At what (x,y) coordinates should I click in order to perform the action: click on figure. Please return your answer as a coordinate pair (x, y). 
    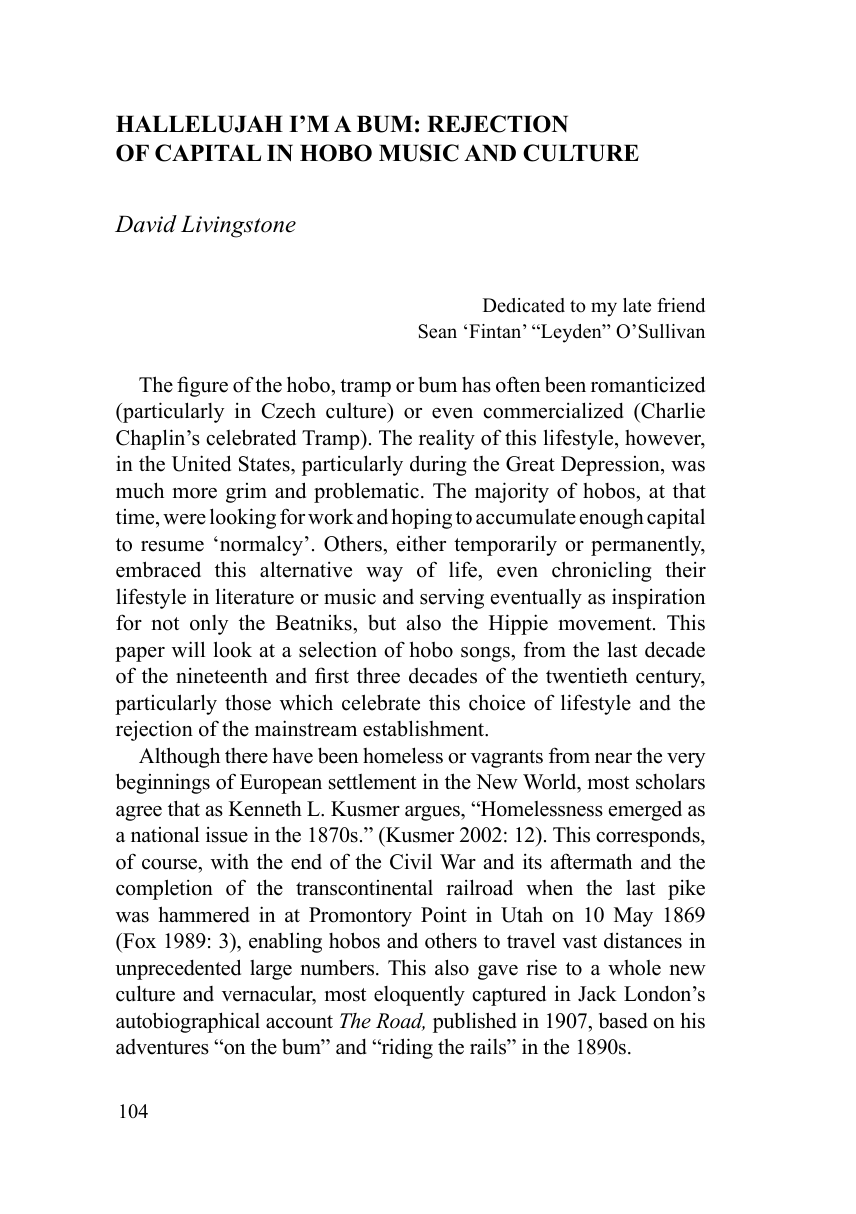
    Looking at the image, I should click on (202, 386).
